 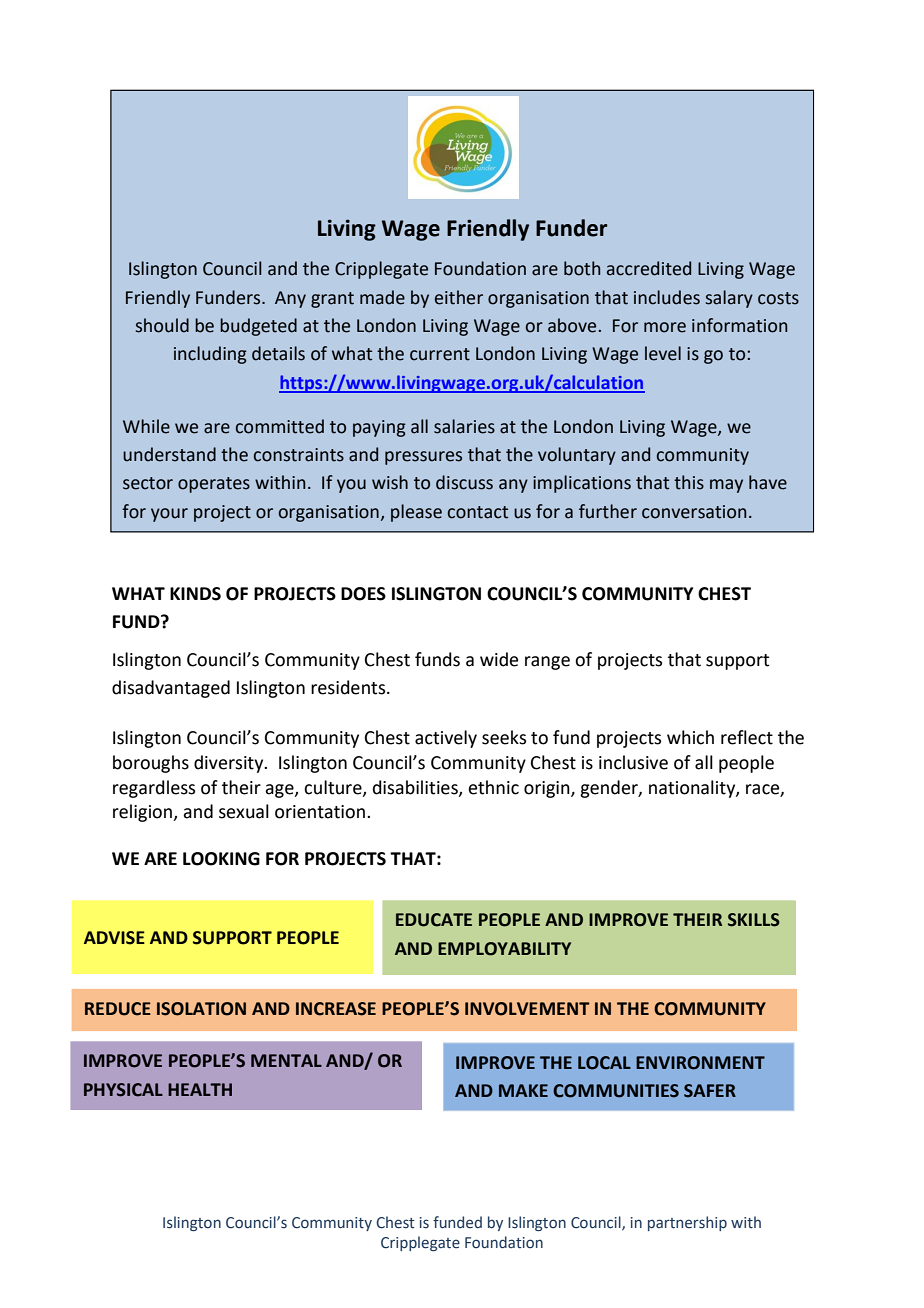 What do you see at coordinates (169, 515) in the page?
I see `your` at bounding box center [169, 515].
